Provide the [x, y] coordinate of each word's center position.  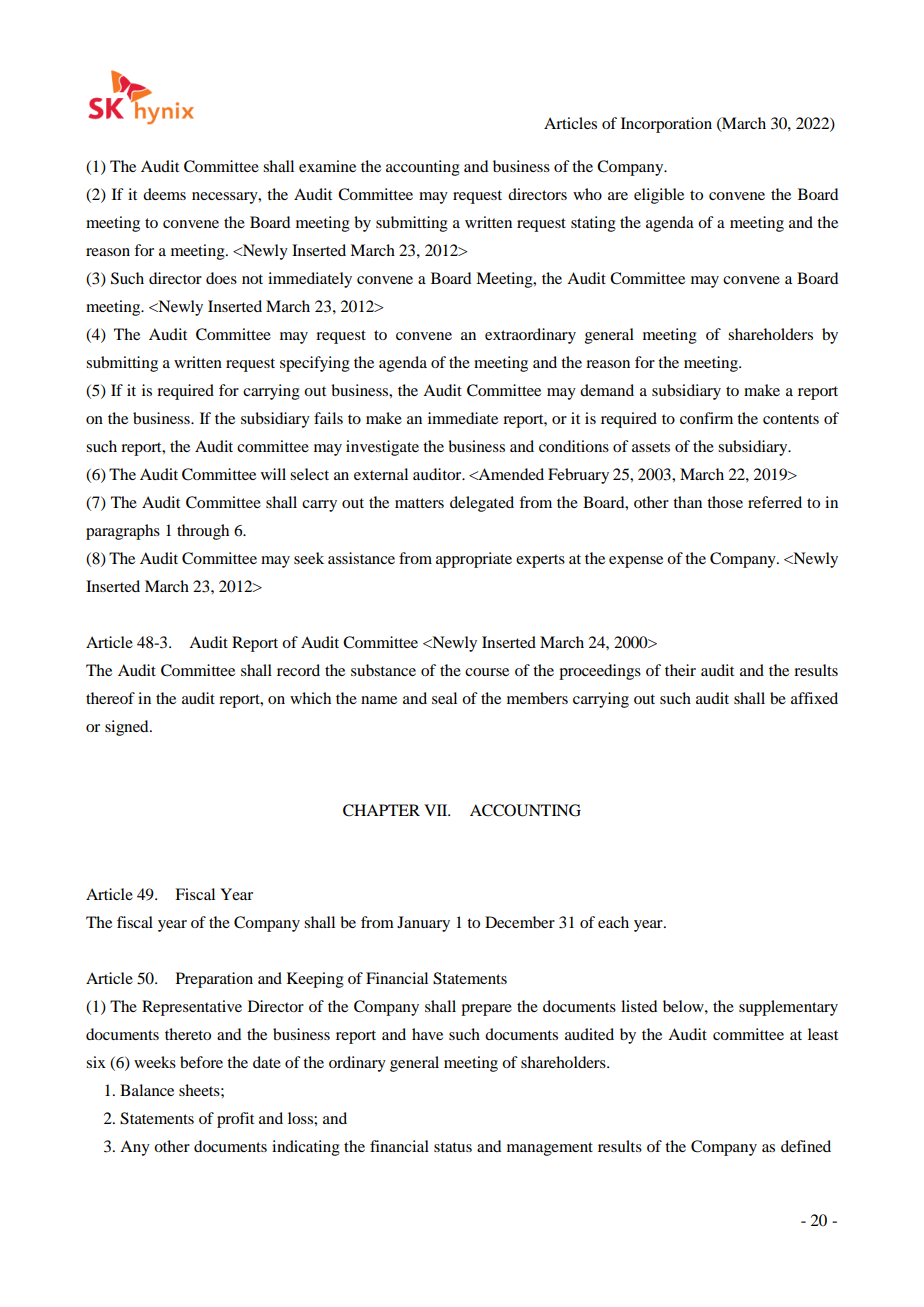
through [203, 532]
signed [128, 728]
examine [327, 166]
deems [164, 194]
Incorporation [666, 125]
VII [437, 810]
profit [235, 1120]
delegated [482, 504]
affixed [814, 698]
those [725, 502]
